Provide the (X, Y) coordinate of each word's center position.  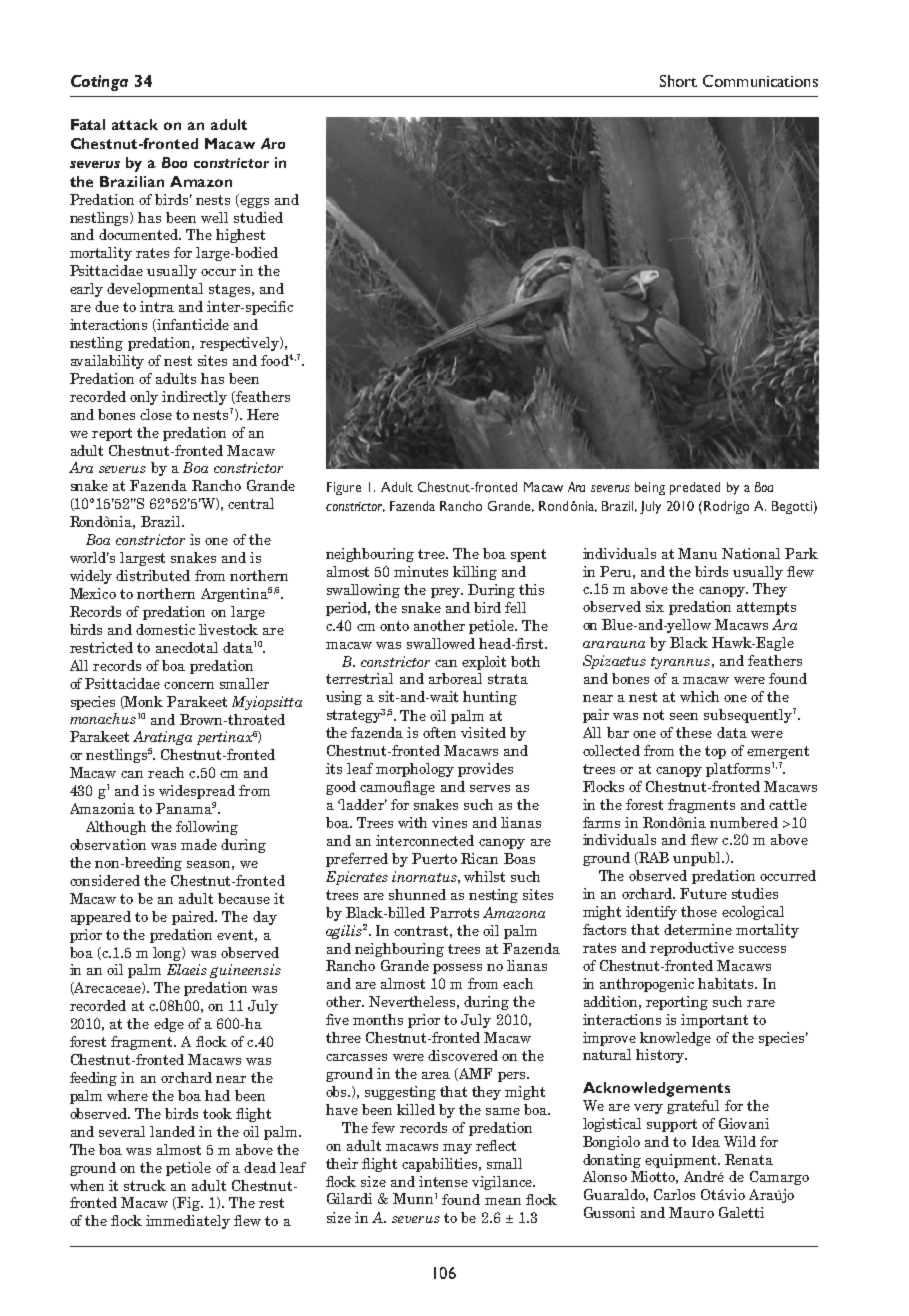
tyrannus (680, 663)
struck (145, 1185)
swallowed (441, 643)
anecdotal (187, 647)
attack (135, 124)
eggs (254, 203)
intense (443, 1181)
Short (678, 81)
